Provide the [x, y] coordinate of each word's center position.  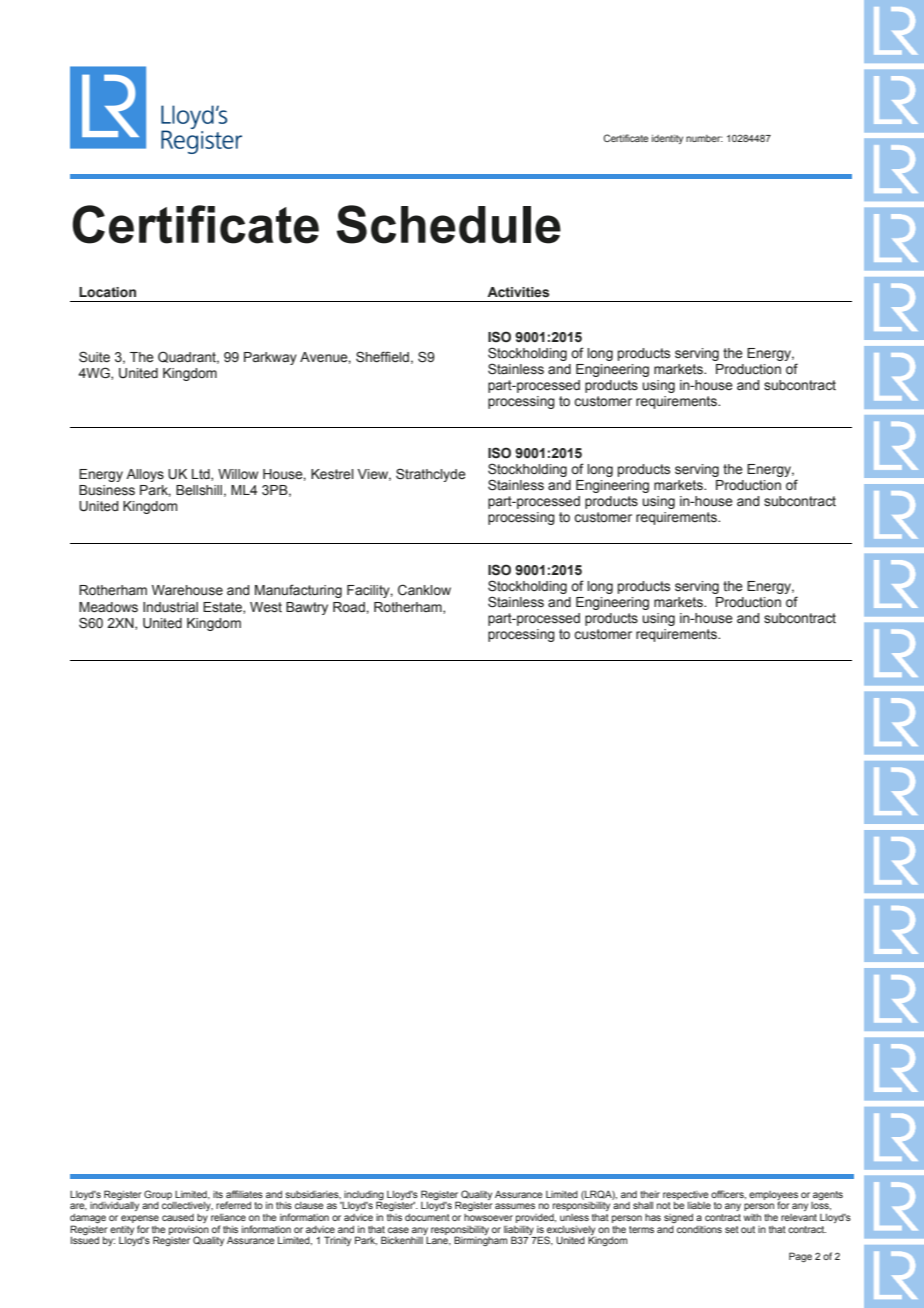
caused [178, 1217]
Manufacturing [298, 591]
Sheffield [382, 357]
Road [350, 607]
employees [773, 1196]
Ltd [202, 475]
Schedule [449, 224]
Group [158, 1195]
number [704, 138]
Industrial [170, 607]
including [364, 1196]
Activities [518, 292]
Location [107, 292]
